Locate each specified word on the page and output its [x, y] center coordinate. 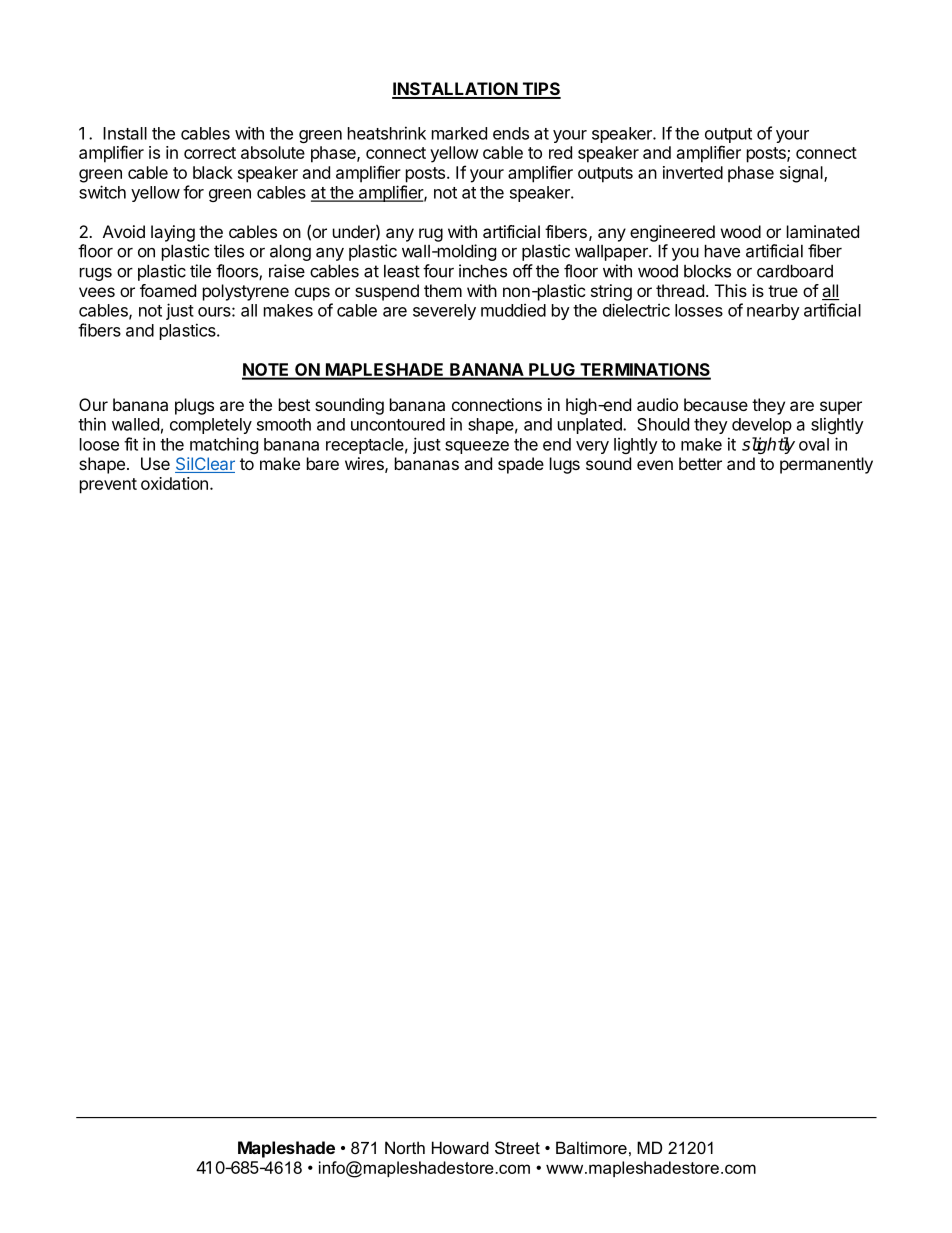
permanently [826, 465]
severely [444, 312]
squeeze [477, 447]
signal [802, 174]
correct [210, 153]
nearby [773, 312]
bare [323, 463]
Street [517, 1147]
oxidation [174, 483]
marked [459, 133]
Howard [460, 1147]
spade [521, 465]
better [700, 463]
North [405, 1147]
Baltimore [591, 1147]
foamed [168, 290]
